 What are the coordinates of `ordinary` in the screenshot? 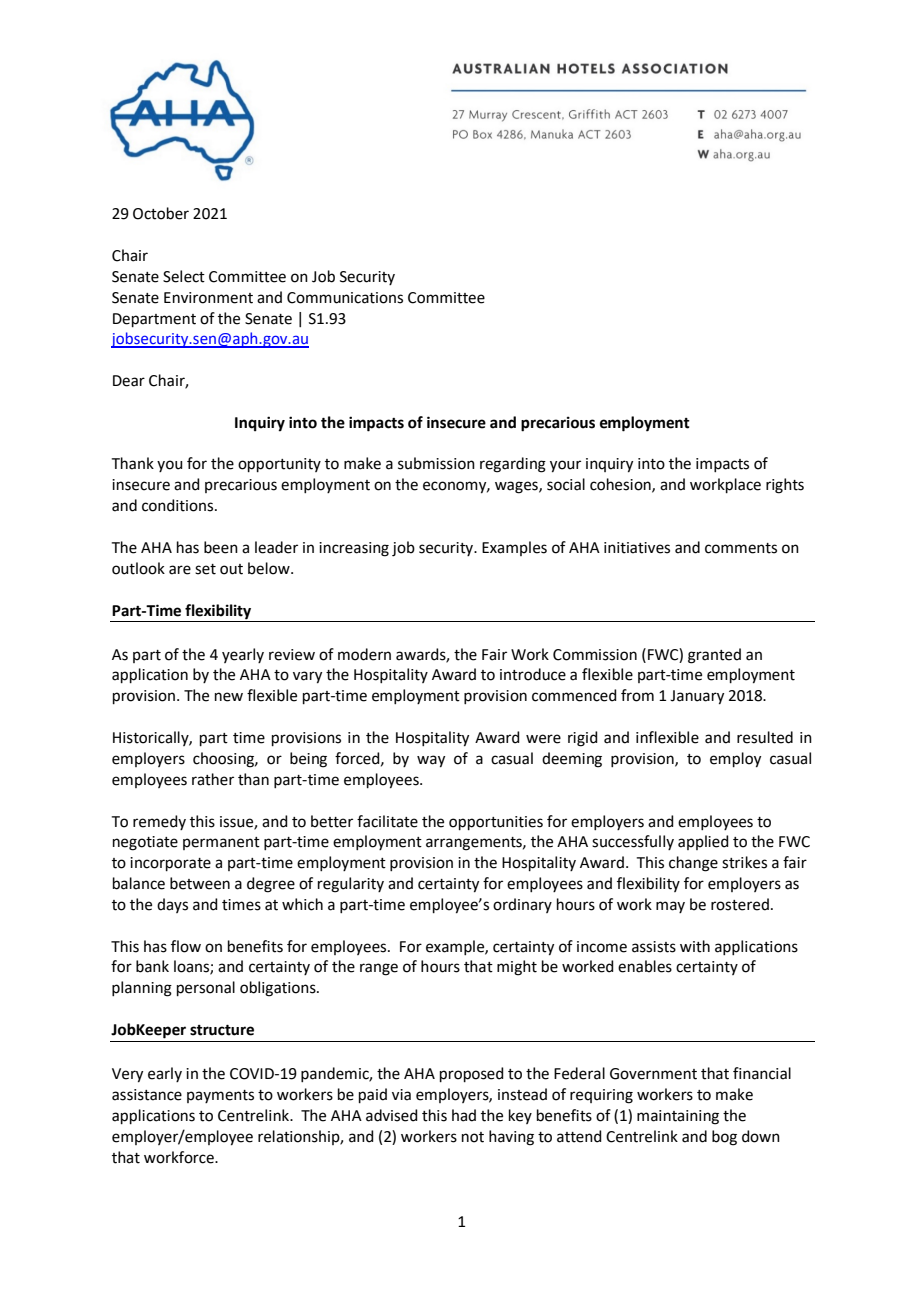 It's located at (522, 905).
